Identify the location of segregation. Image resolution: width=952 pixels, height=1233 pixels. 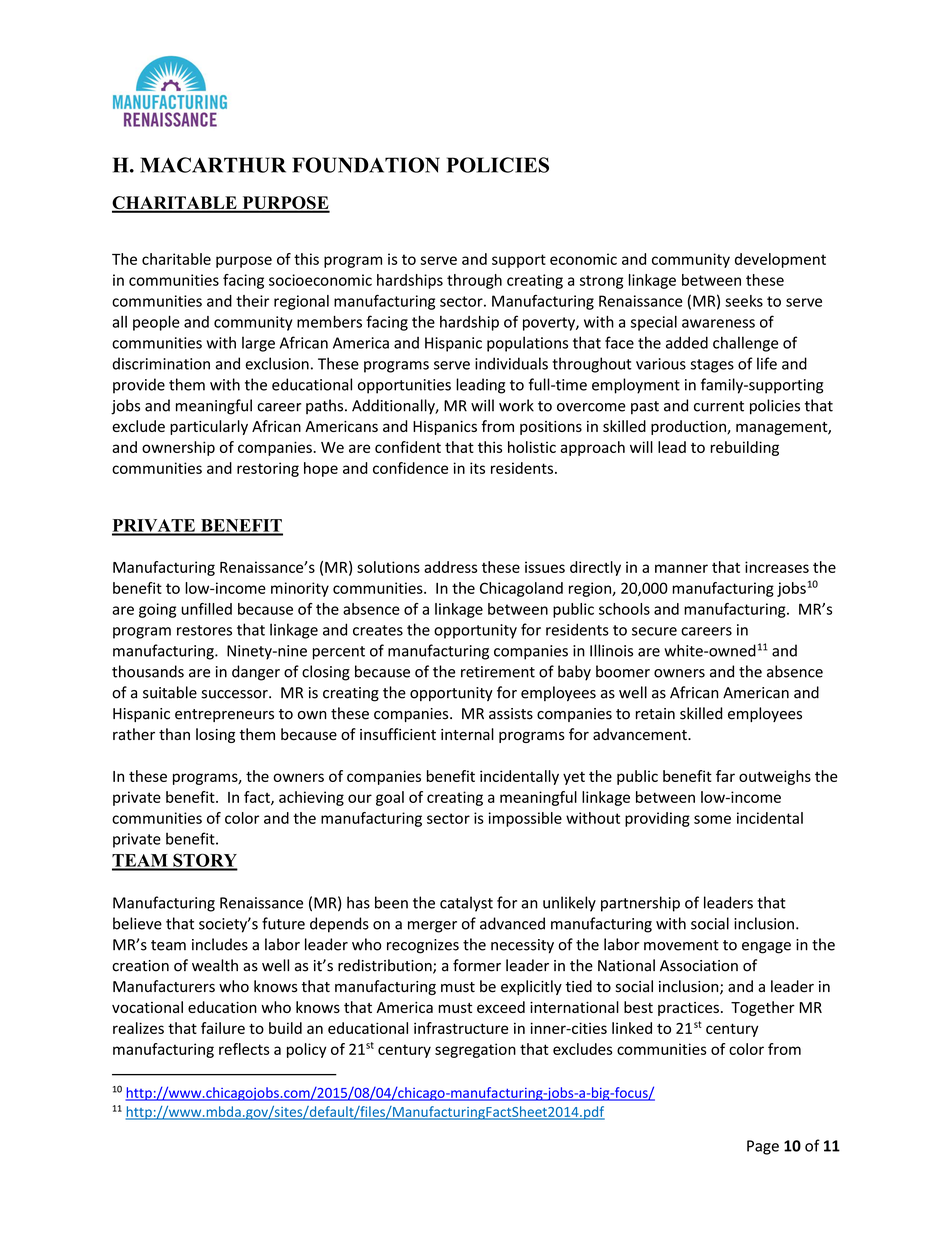
(475, 1050).
